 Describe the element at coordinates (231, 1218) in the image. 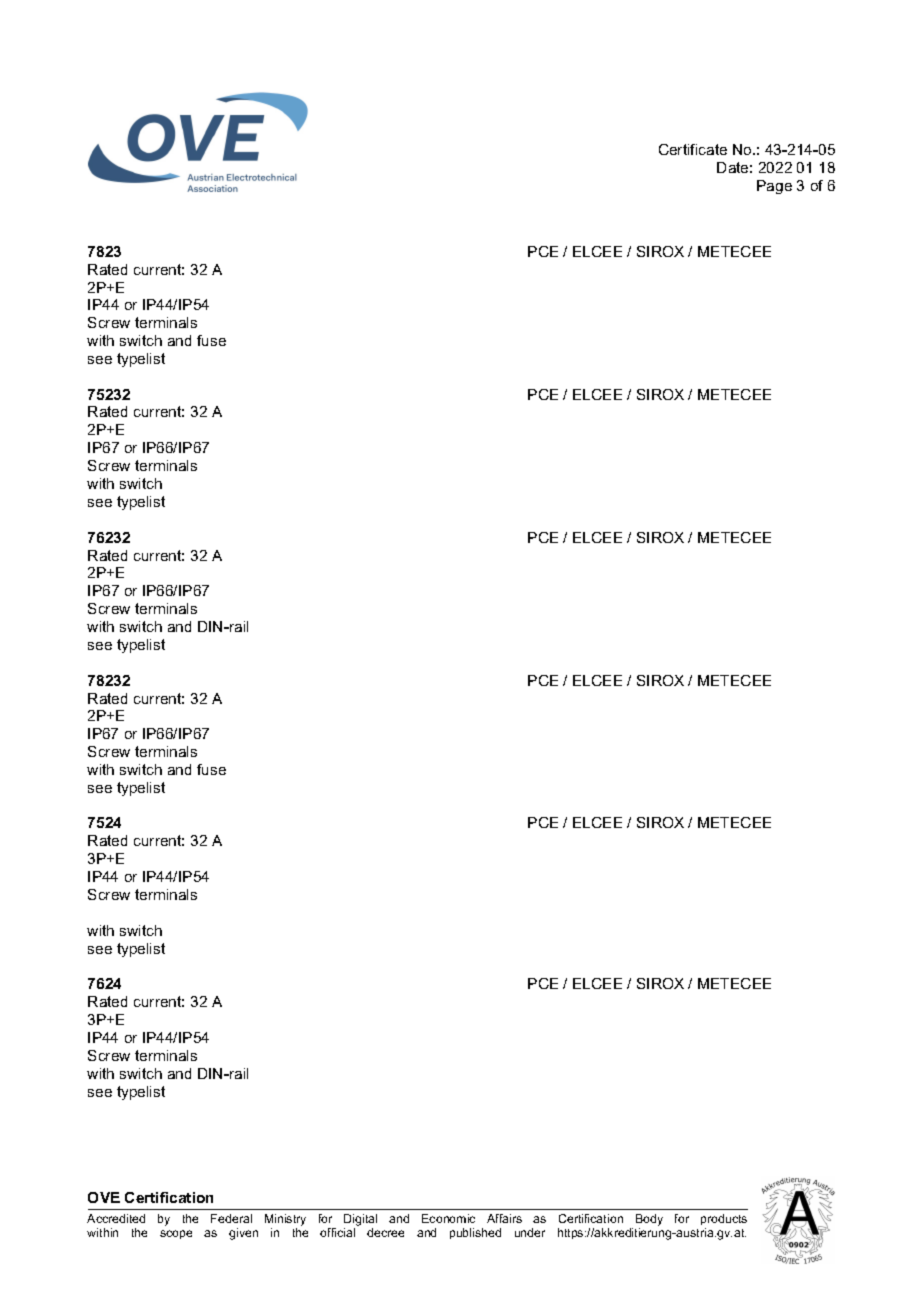

I see `Federal` at that location.
